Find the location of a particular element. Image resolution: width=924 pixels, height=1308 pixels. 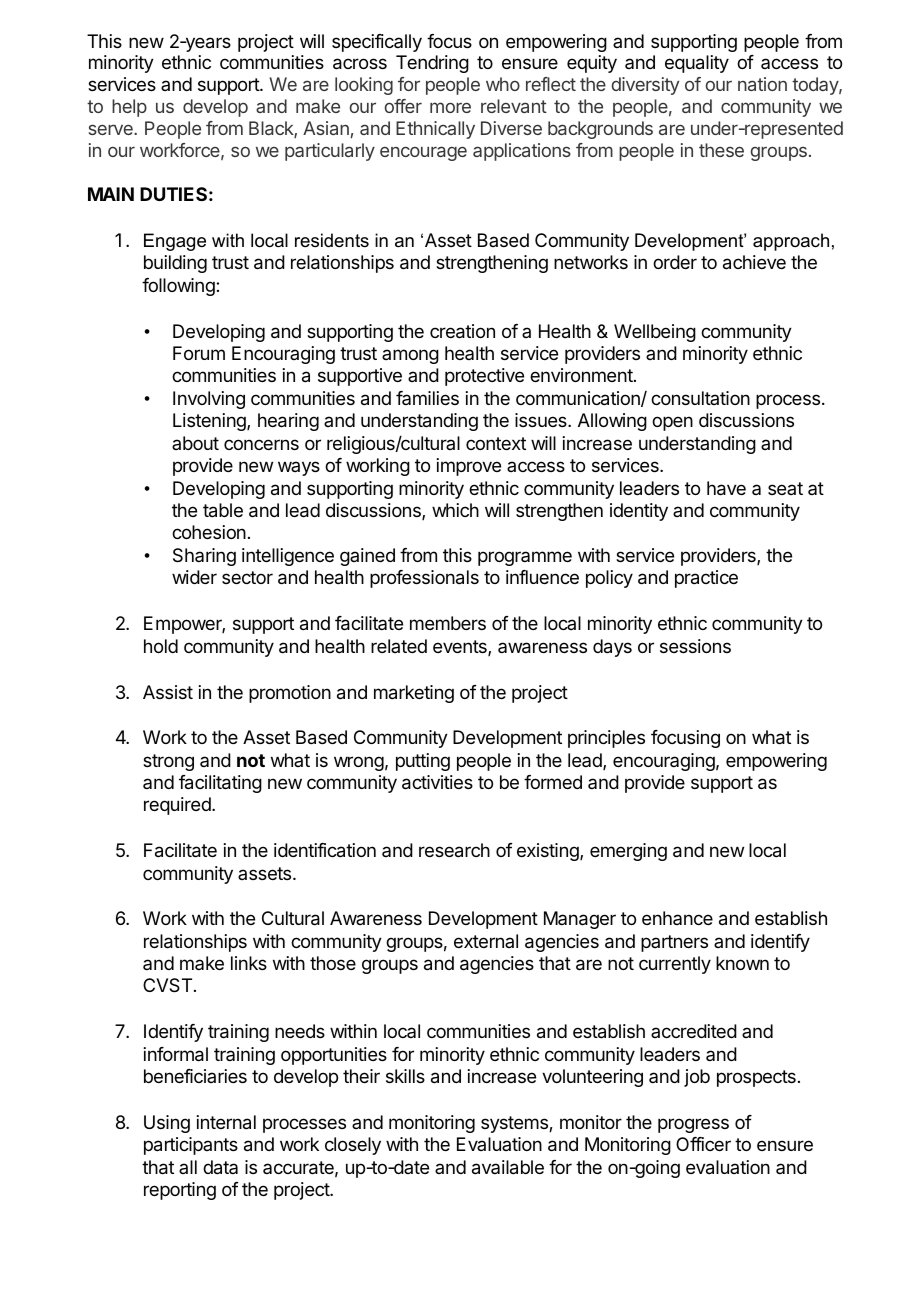

more is located at coordinates (450, 107).
